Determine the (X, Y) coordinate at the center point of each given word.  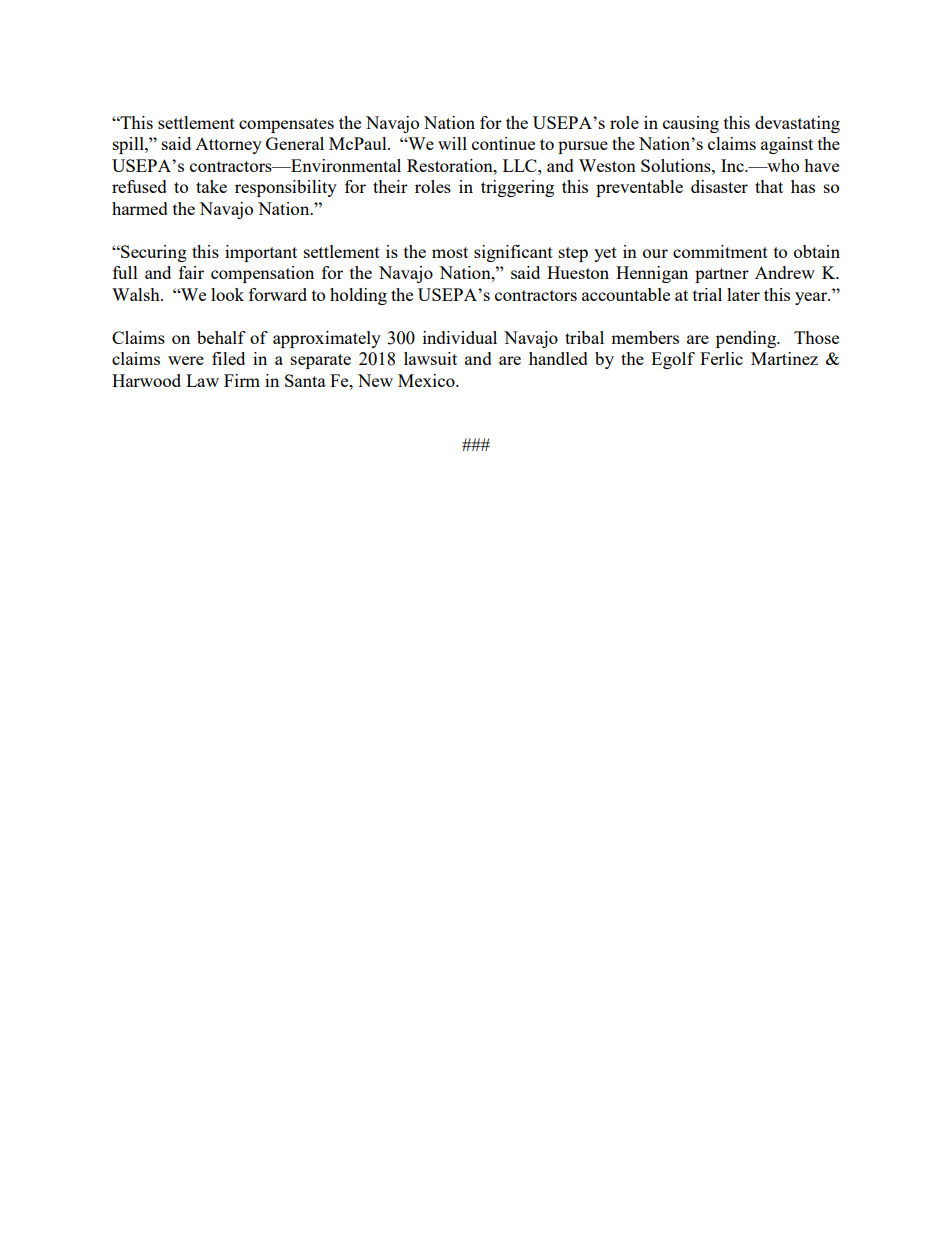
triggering (517, 188)
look (227, 294)
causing (691, 124)
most (450, 252)
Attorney (228, 146)
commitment (720, 251)
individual (460, 337)
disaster (719, 186)
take (211, 186)
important (261, 253)
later (743, 294)
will (452, 143)
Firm (242, 380)
